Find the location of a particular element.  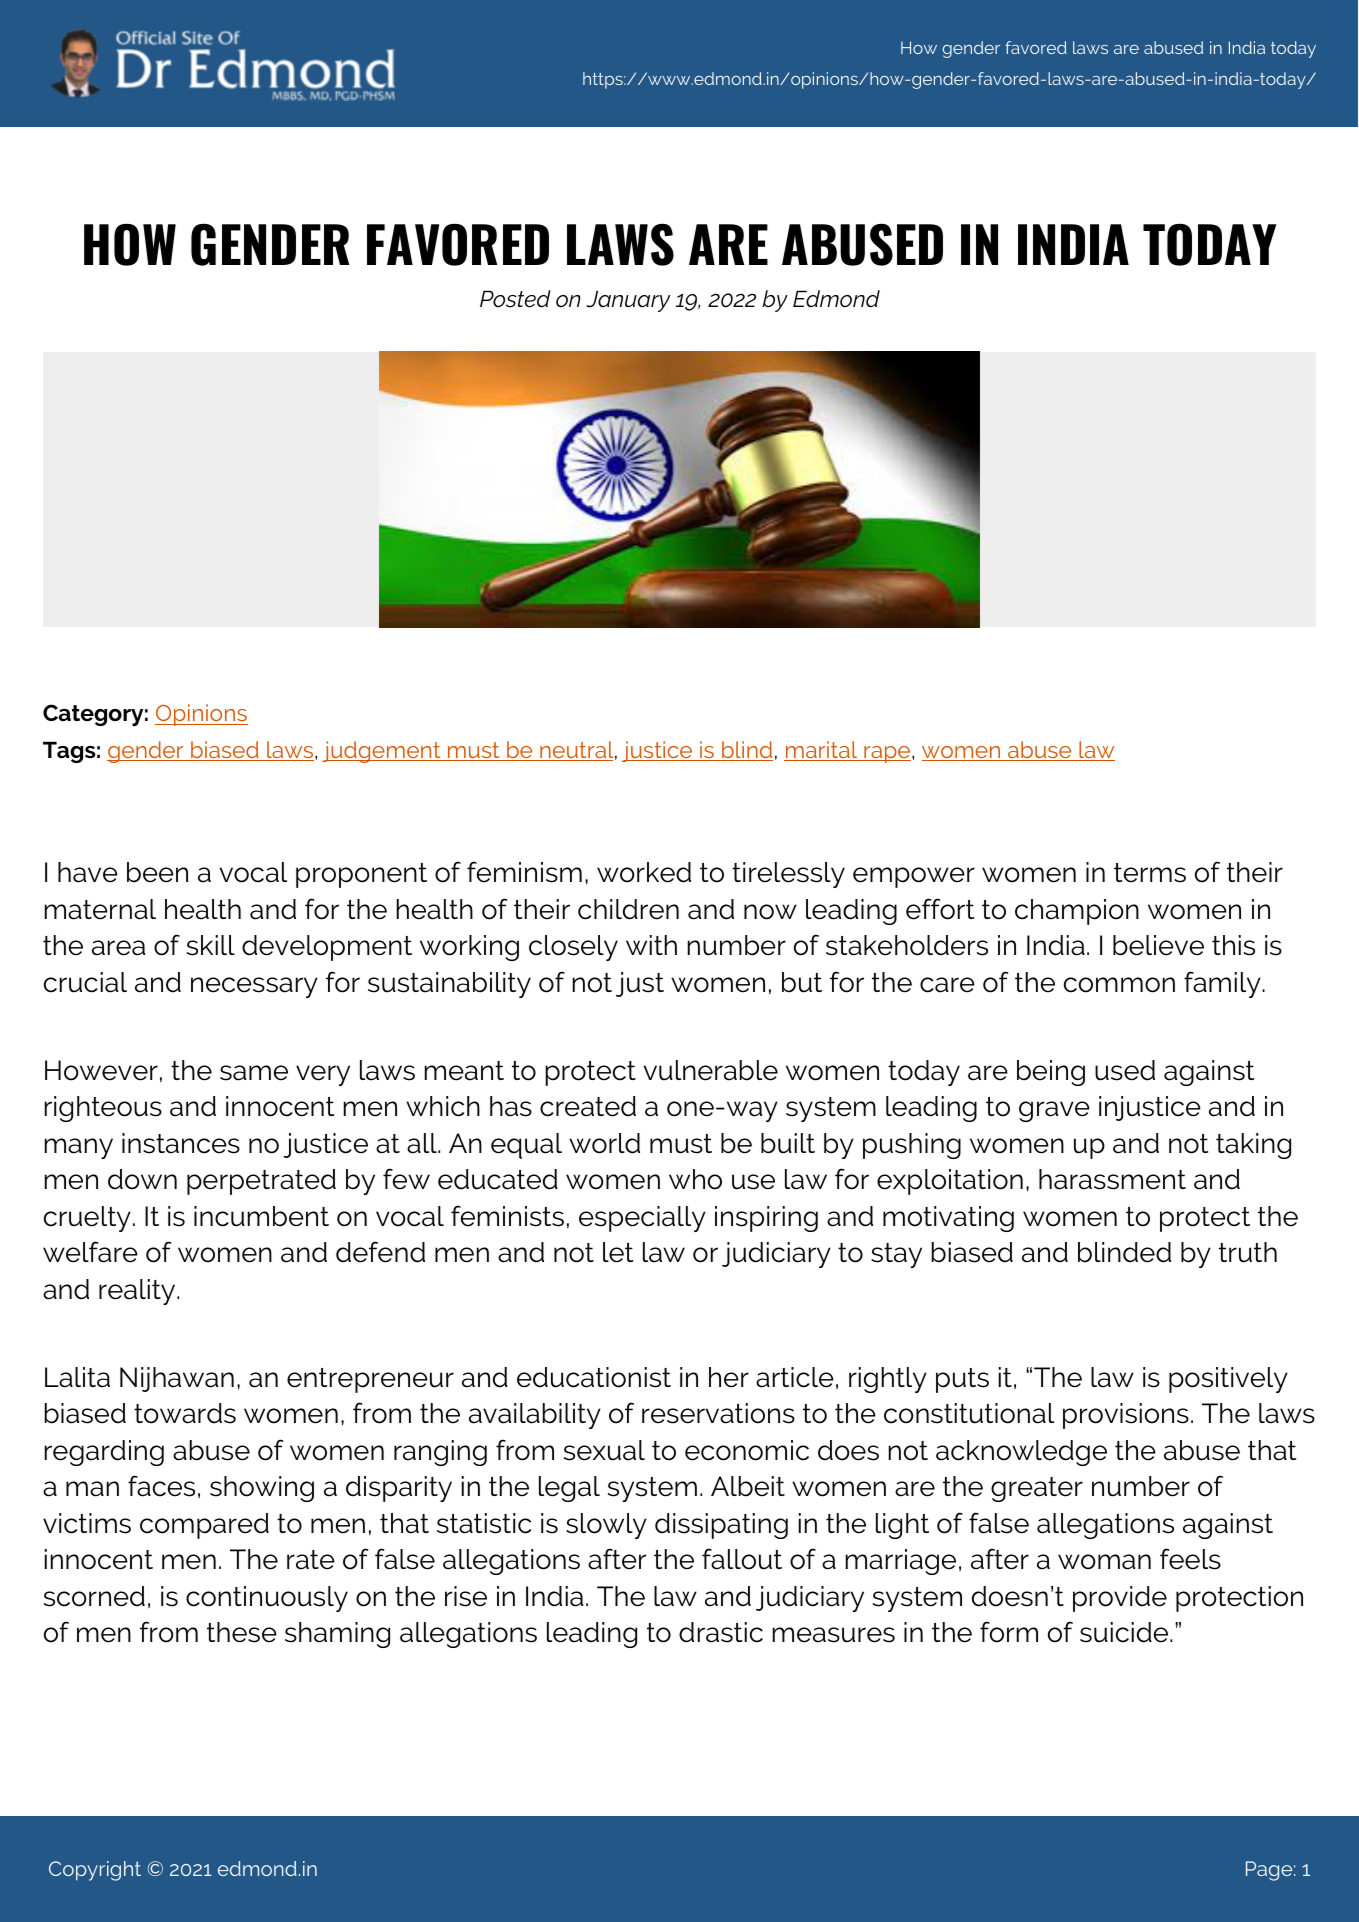

Copyright is located at coordinates (95, 1871).
